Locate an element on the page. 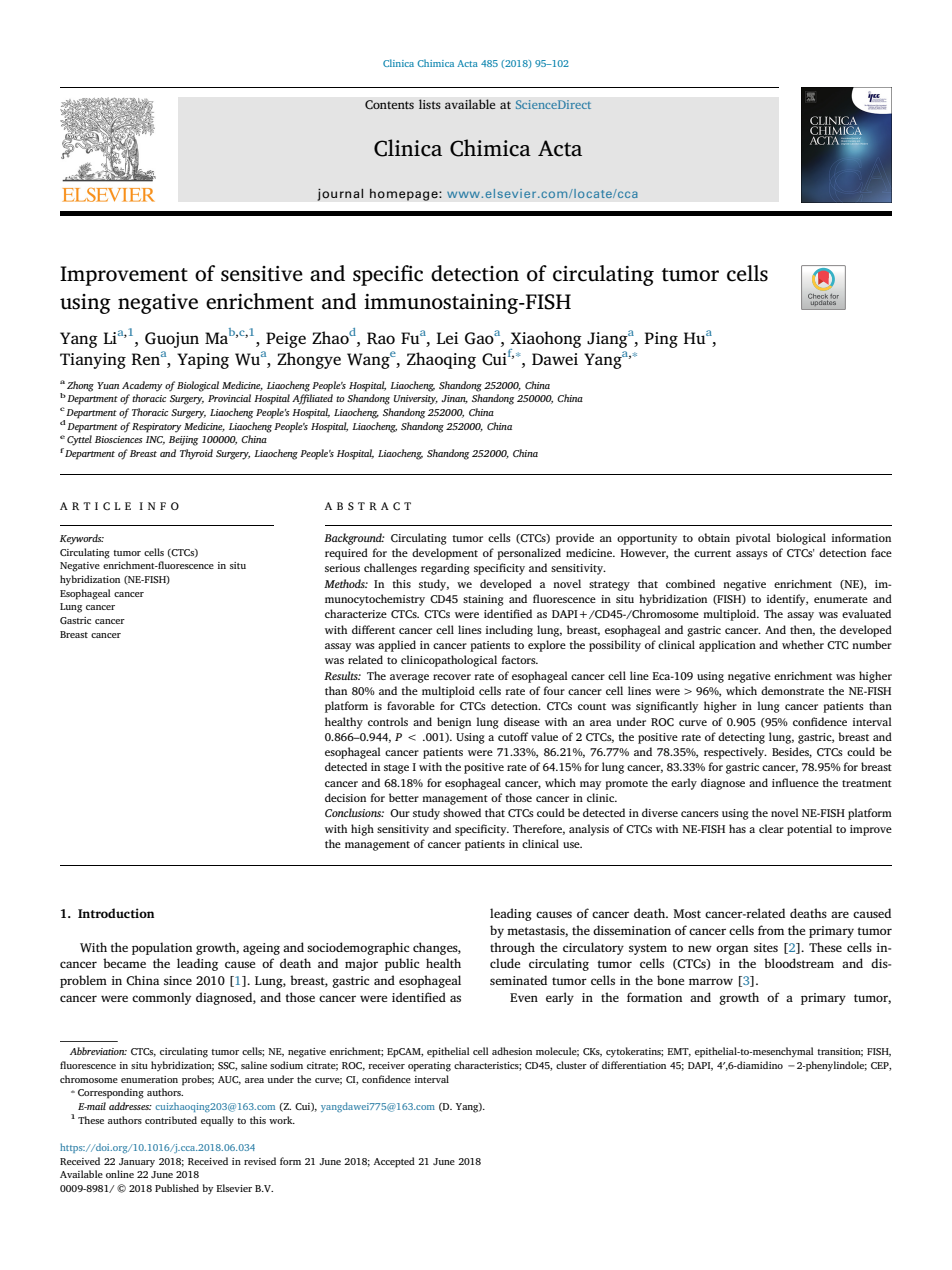 Image resolution: width=952 pixels, height=1270 pixels. Accepted is located at coordinates (394, 1162).
